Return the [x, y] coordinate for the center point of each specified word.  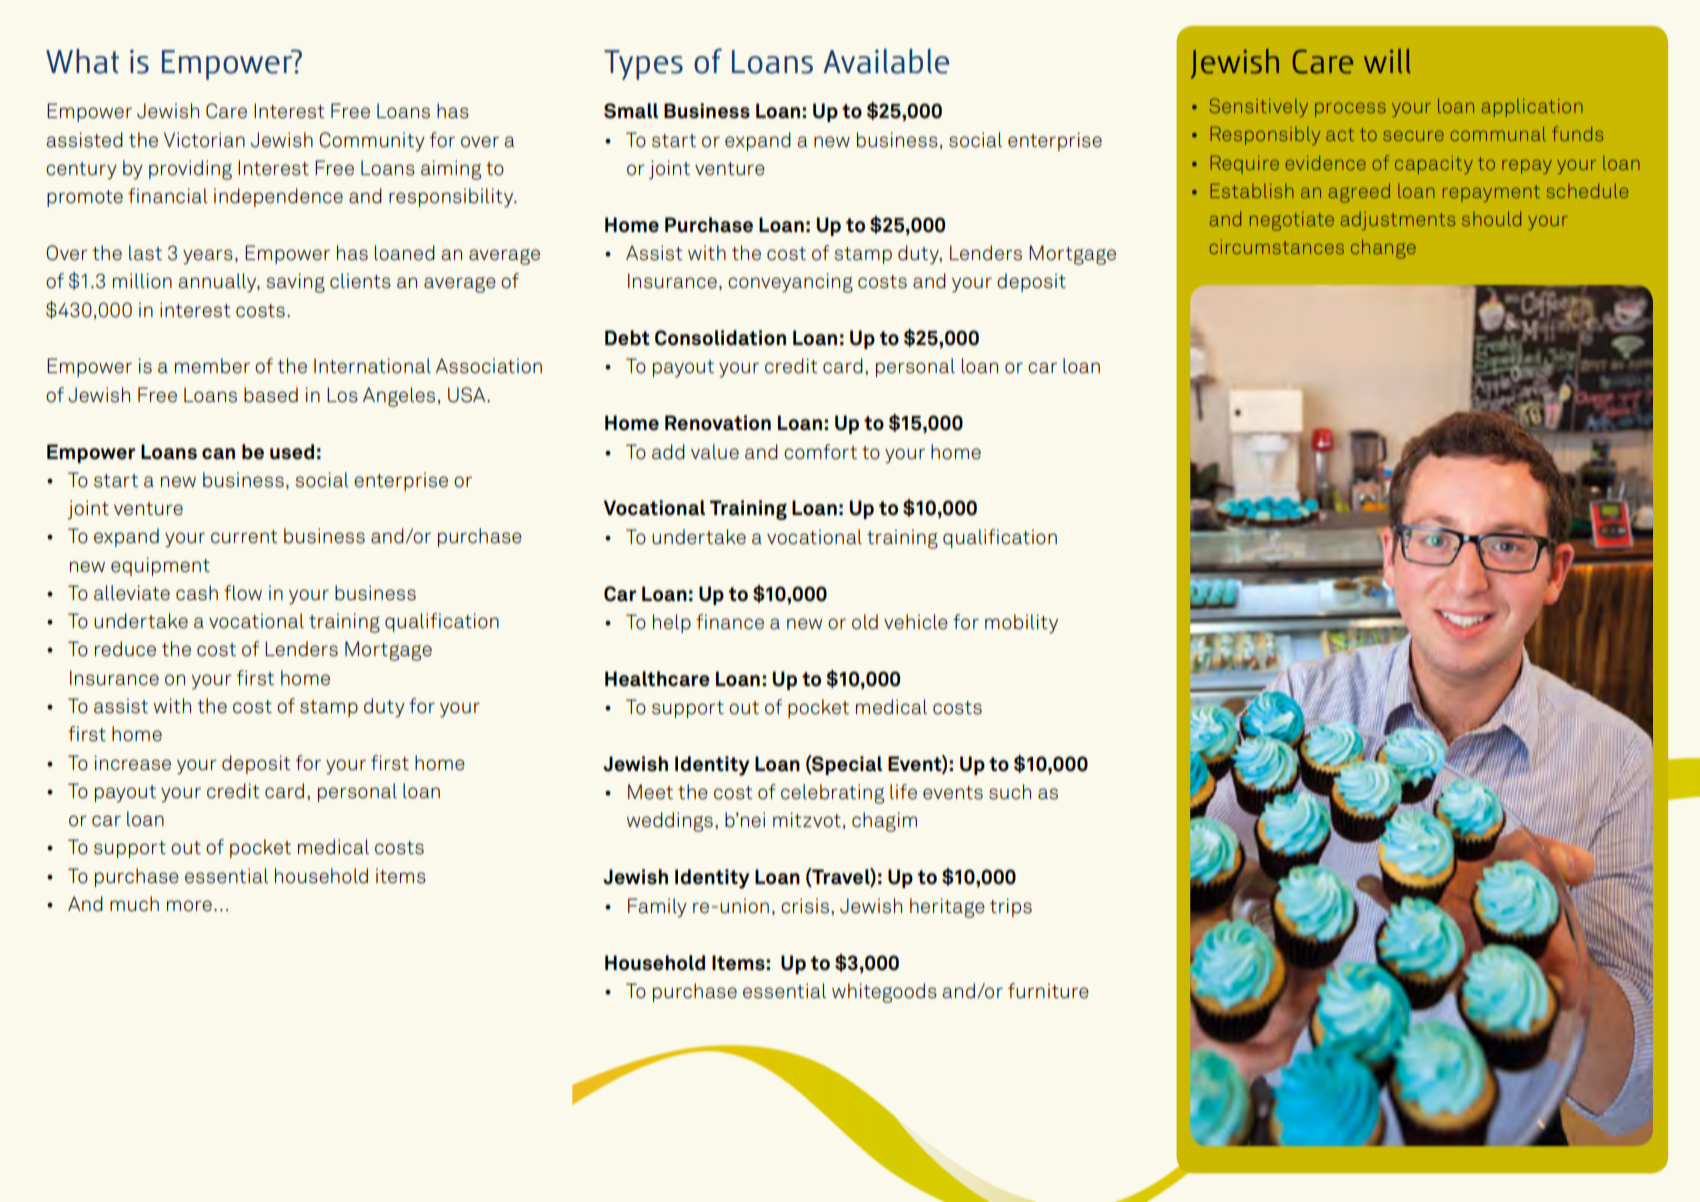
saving [295, 283]
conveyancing [790, 283]
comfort [820, 452]
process [1350, 110]
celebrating [832, 794]
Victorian [204, 140]
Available [886, 61]
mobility [1021, 624]
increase [133, 763]
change [1383, 249]
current [244, 537]
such [1010, 792]
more [189, 906]
